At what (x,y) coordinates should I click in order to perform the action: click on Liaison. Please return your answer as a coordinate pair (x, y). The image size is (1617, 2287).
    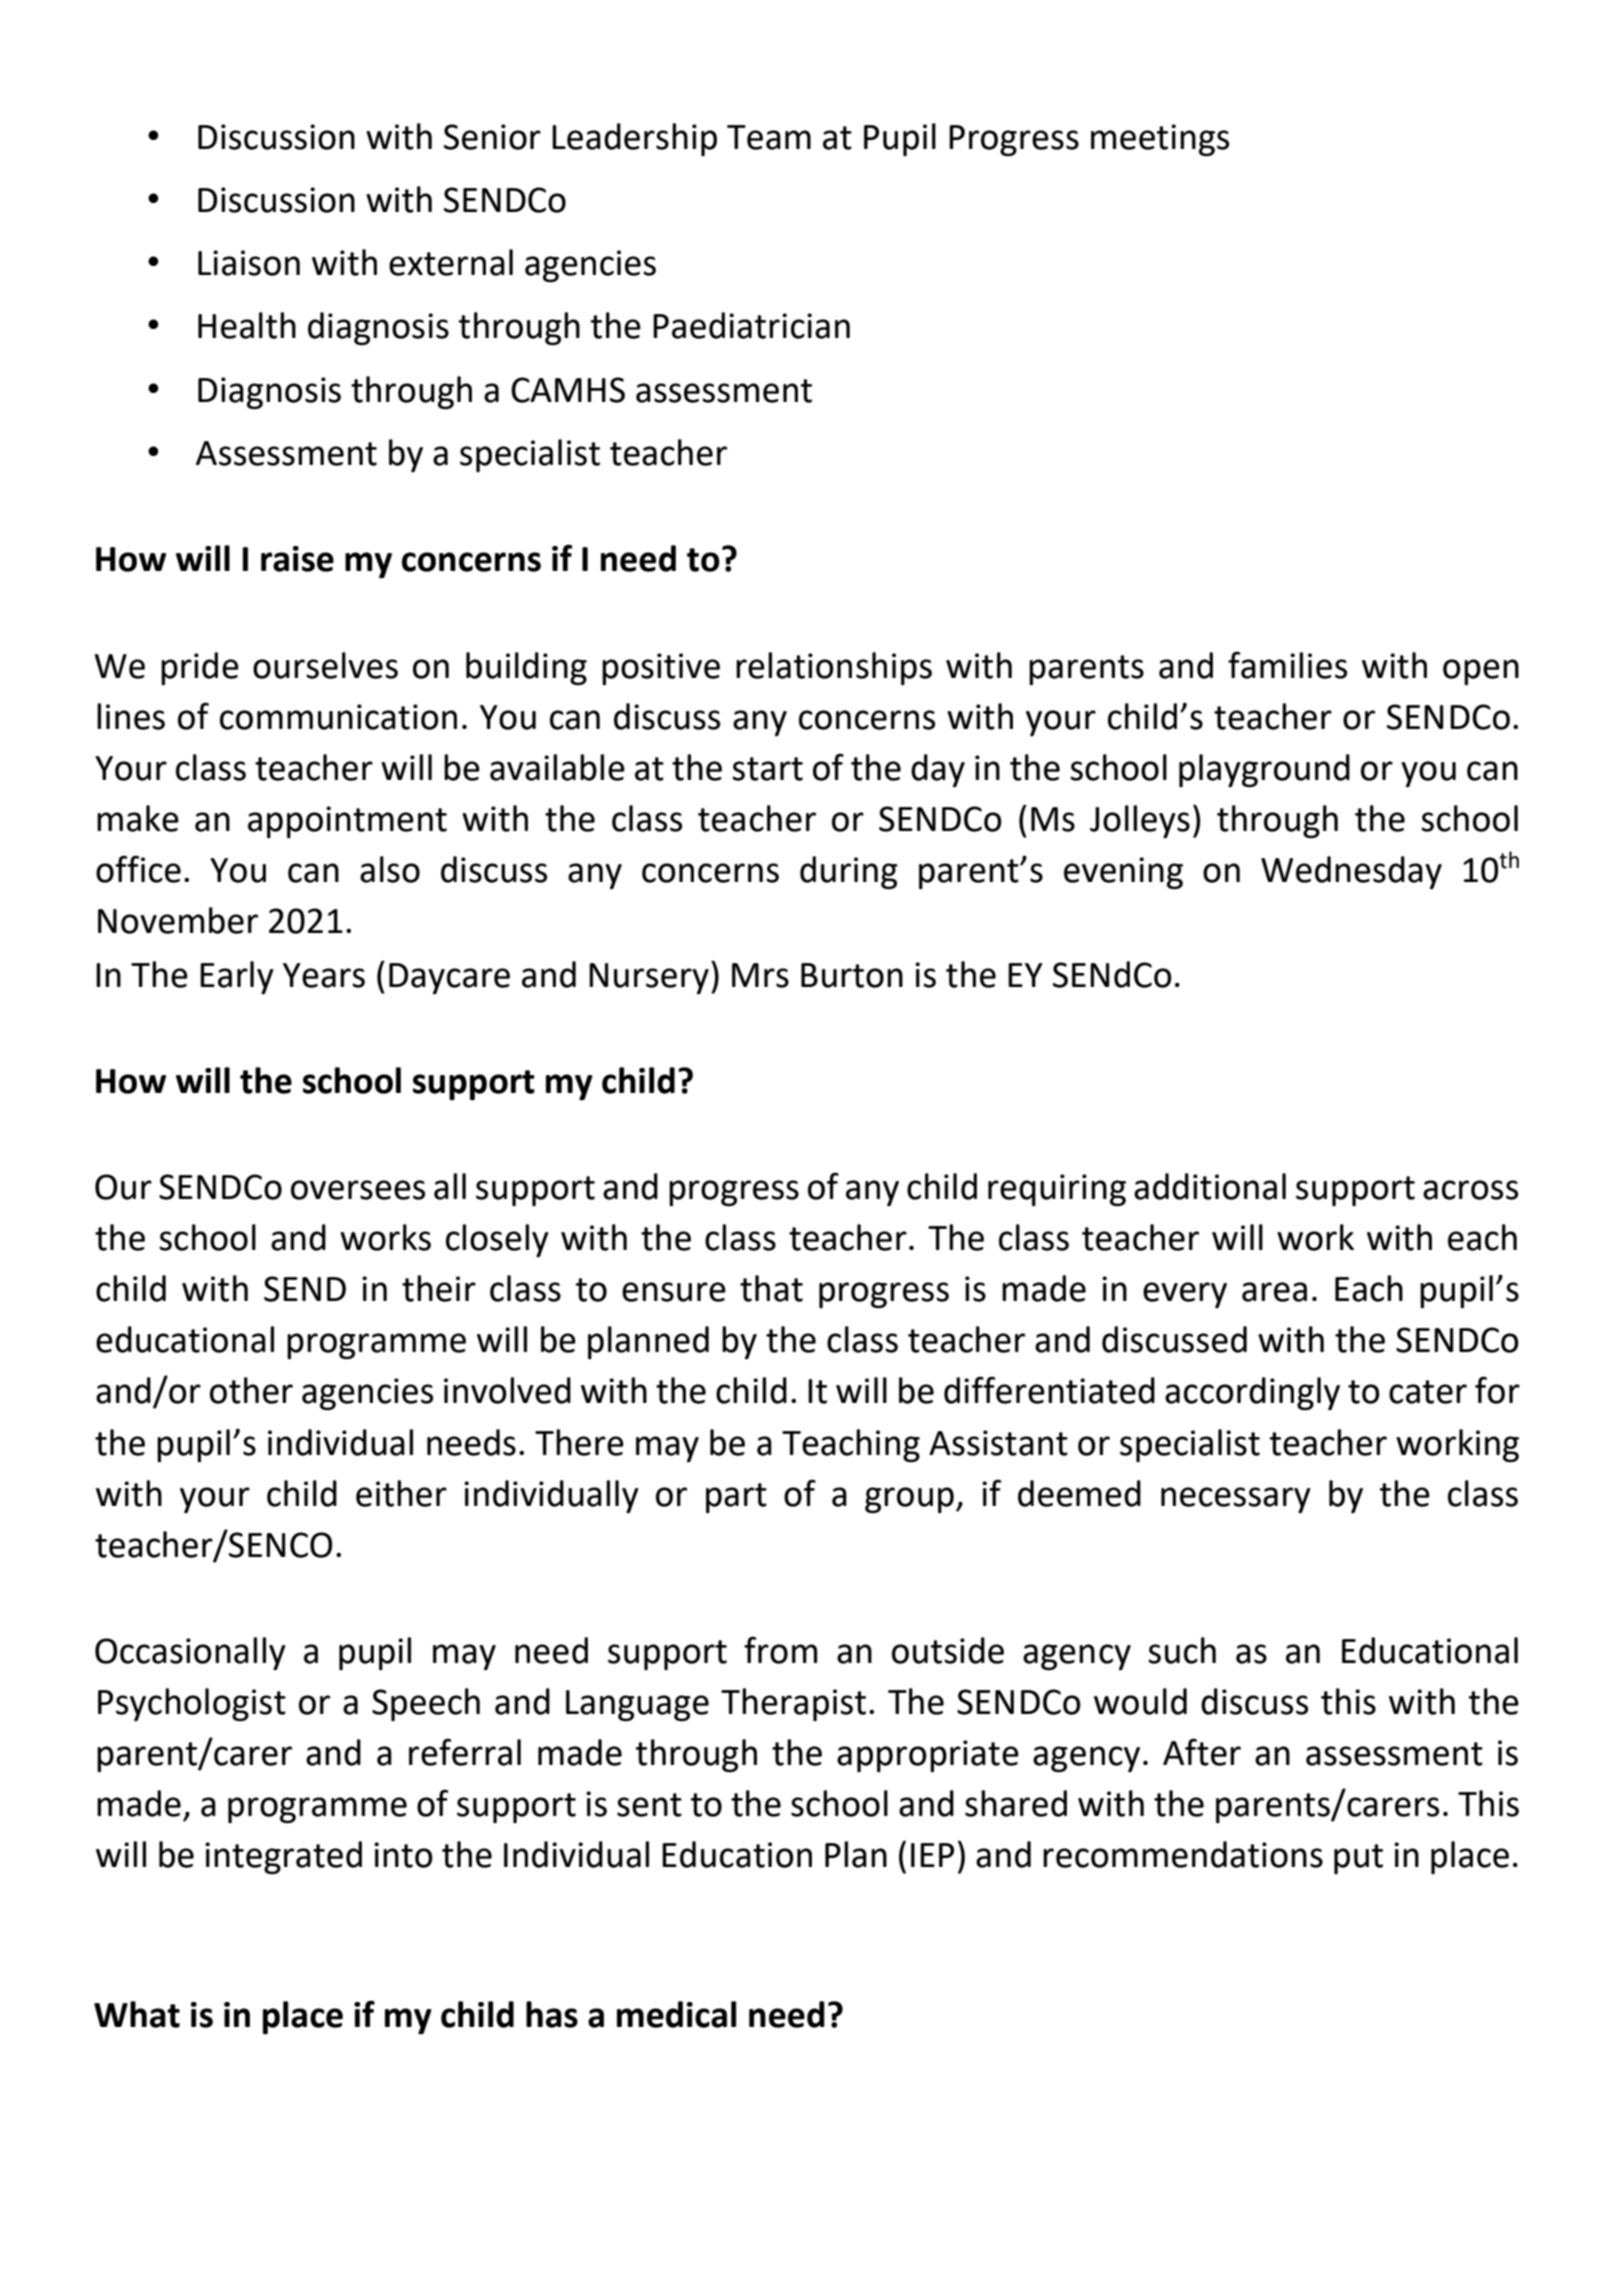
    Looking at the image, I should click on (249, 263).
